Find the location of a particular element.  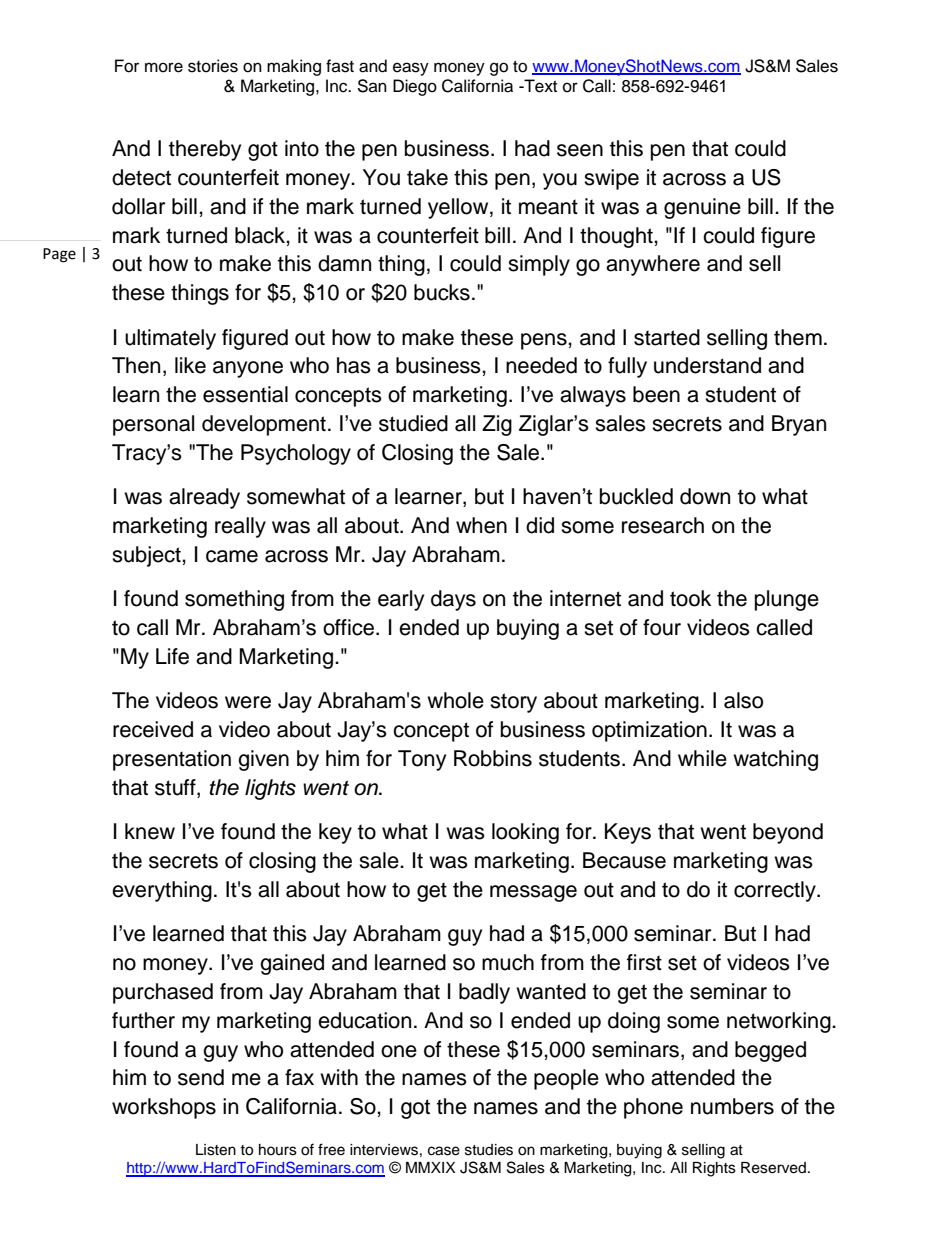

correctly is located at coordinates (776, 891).
